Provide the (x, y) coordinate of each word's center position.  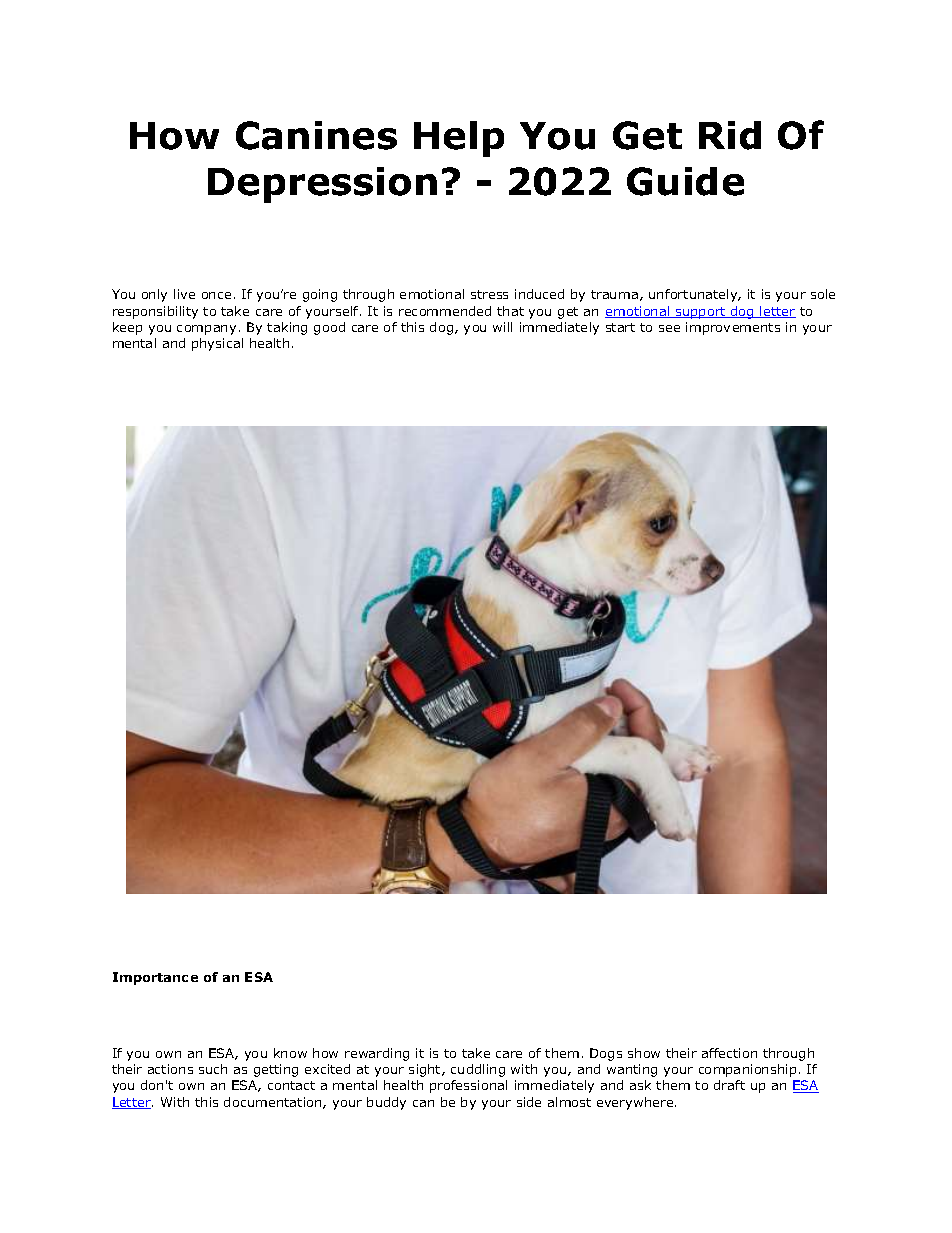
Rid (730, 135)
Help (459, 139)
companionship (747, 1070)
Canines (316, 135)
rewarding (377, 1054)
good (329, 328)
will (502, 327)
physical (217, 344)
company (206, 330)
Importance (155, 978)
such (213, 1069)
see (669, 328)
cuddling (478, 1070)
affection (729, 1053)
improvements (733, 328)
